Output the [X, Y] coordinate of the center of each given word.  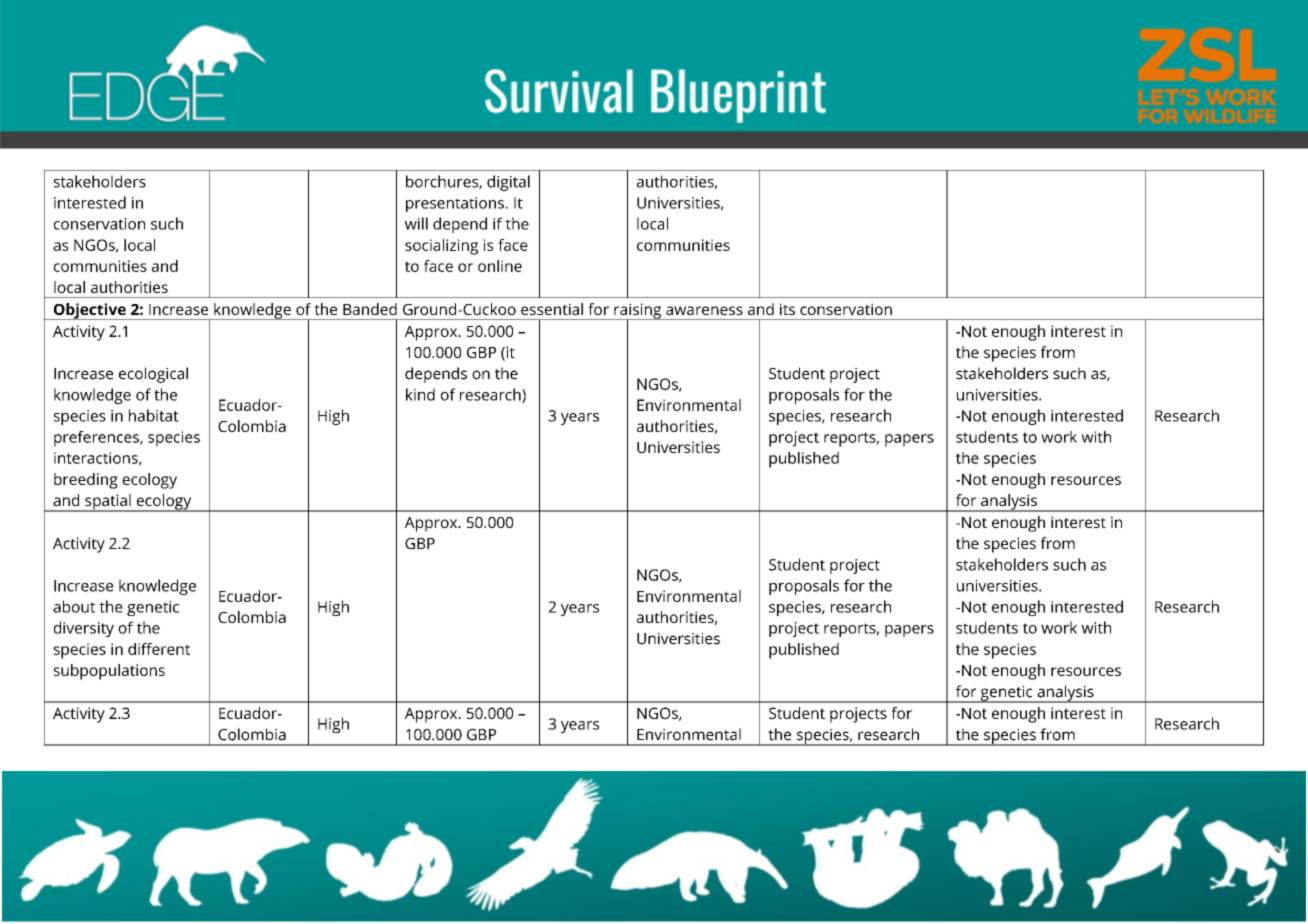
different [159, 649]
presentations [455, 204]
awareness [704, 310]
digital [508, 183]
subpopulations [109, 672]
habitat [154, 415]
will [416, 223]
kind [420, 394]
